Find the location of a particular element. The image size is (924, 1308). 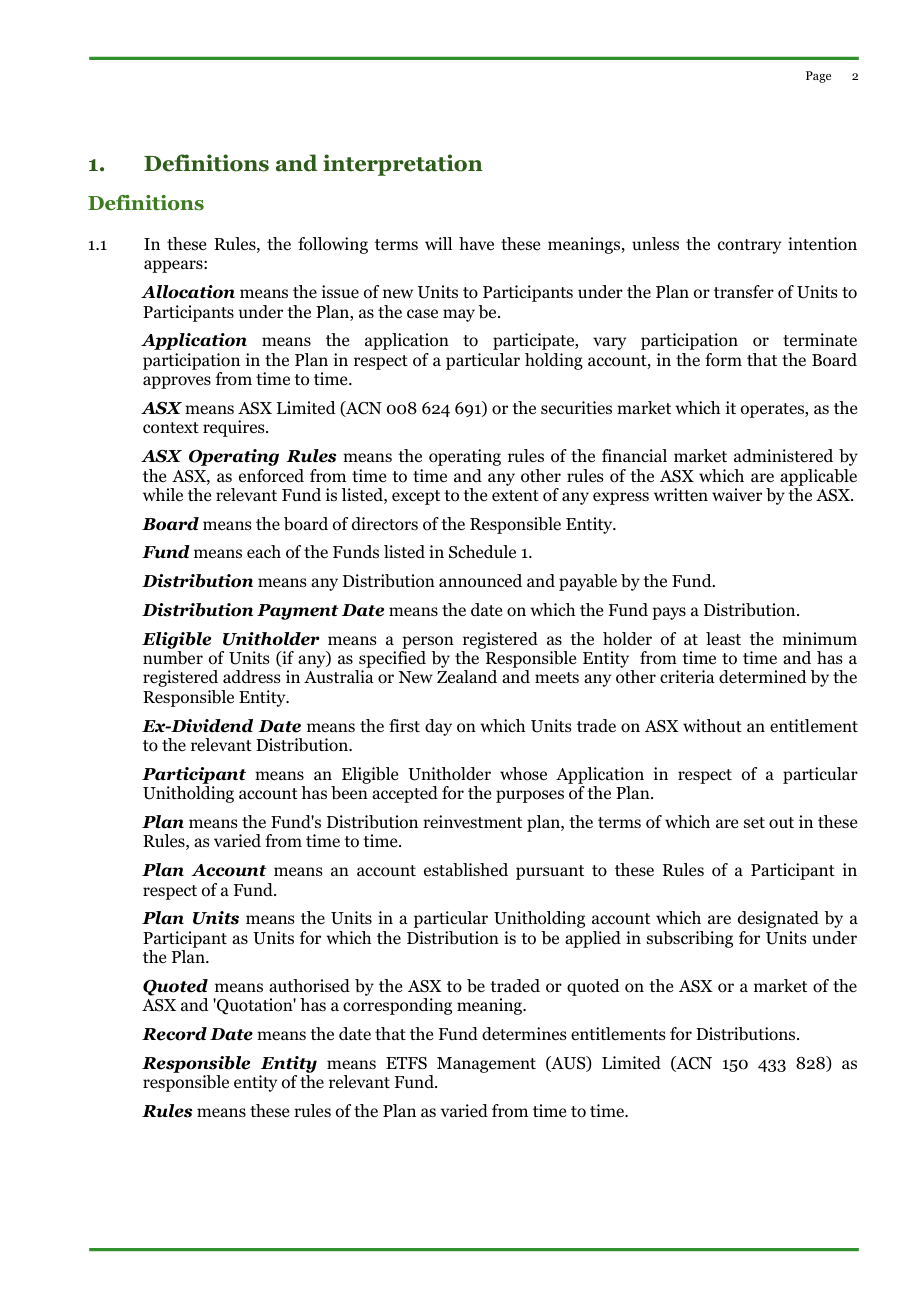

administered is located at coordinates (783, 456).
